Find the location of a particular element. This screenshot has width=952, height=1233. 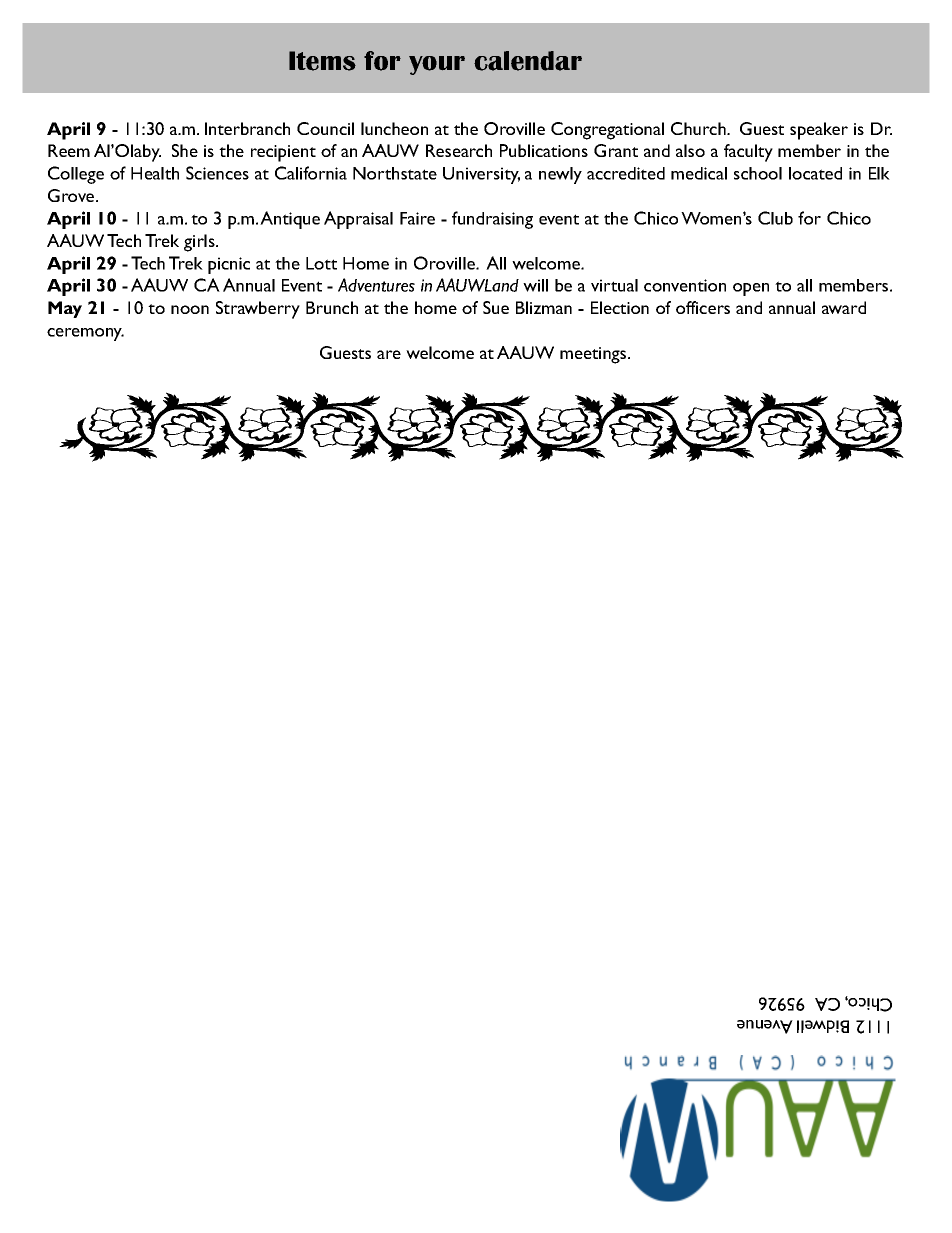

ceremony is located at coordinates (85, 334).
